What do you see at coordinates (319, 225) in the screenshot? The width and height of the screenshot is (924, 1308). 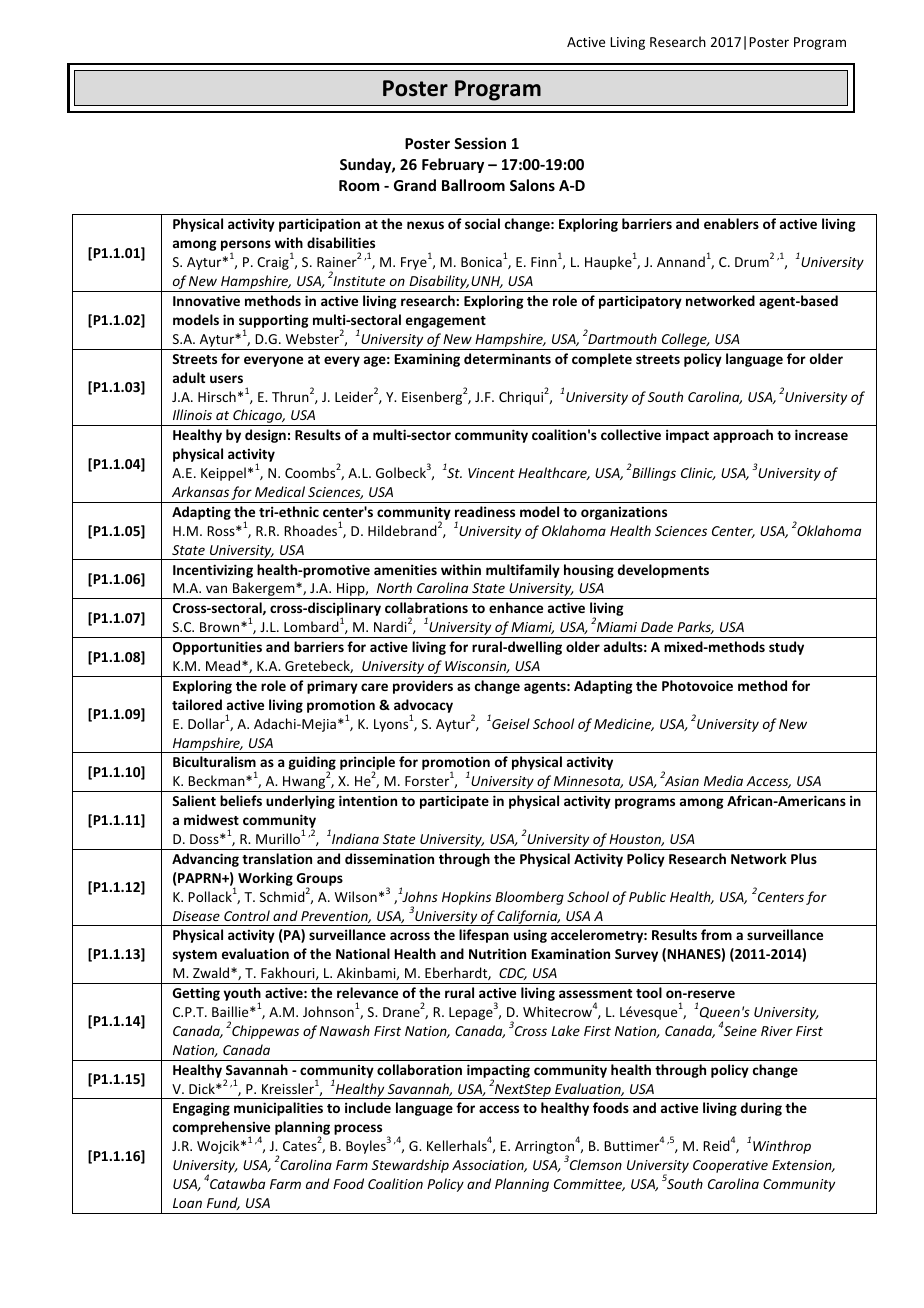 I see `participation` at bounding box center [319, 225].
